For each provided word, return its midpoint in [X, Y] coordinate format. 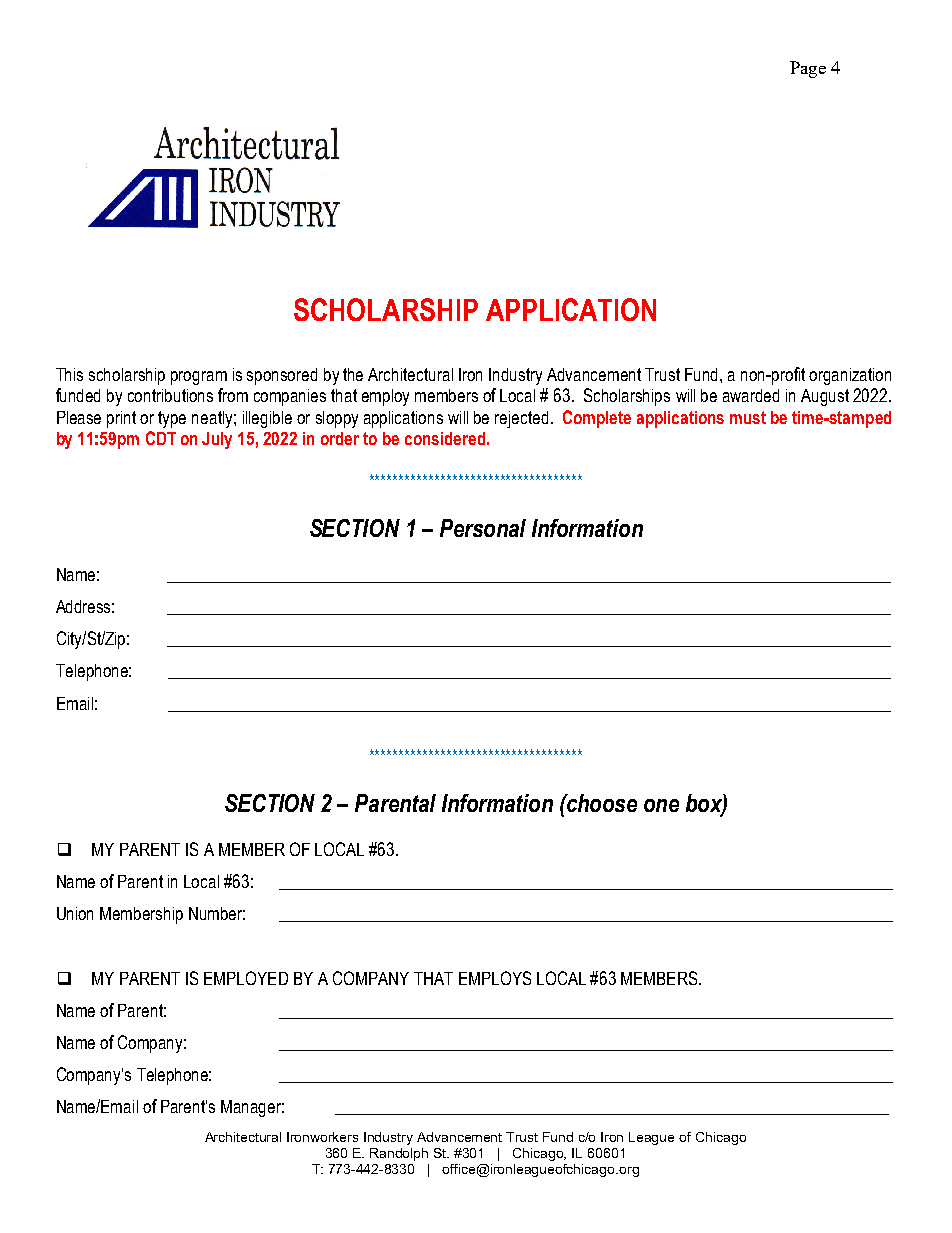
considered [445, 438]
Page [808, 69]
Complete [597, 419]
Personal [483, 528]
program [199, 378]
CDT [161, 438]
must [748, 417]
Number [217, 913]
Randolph [399, 1154]
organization [850, 376]
